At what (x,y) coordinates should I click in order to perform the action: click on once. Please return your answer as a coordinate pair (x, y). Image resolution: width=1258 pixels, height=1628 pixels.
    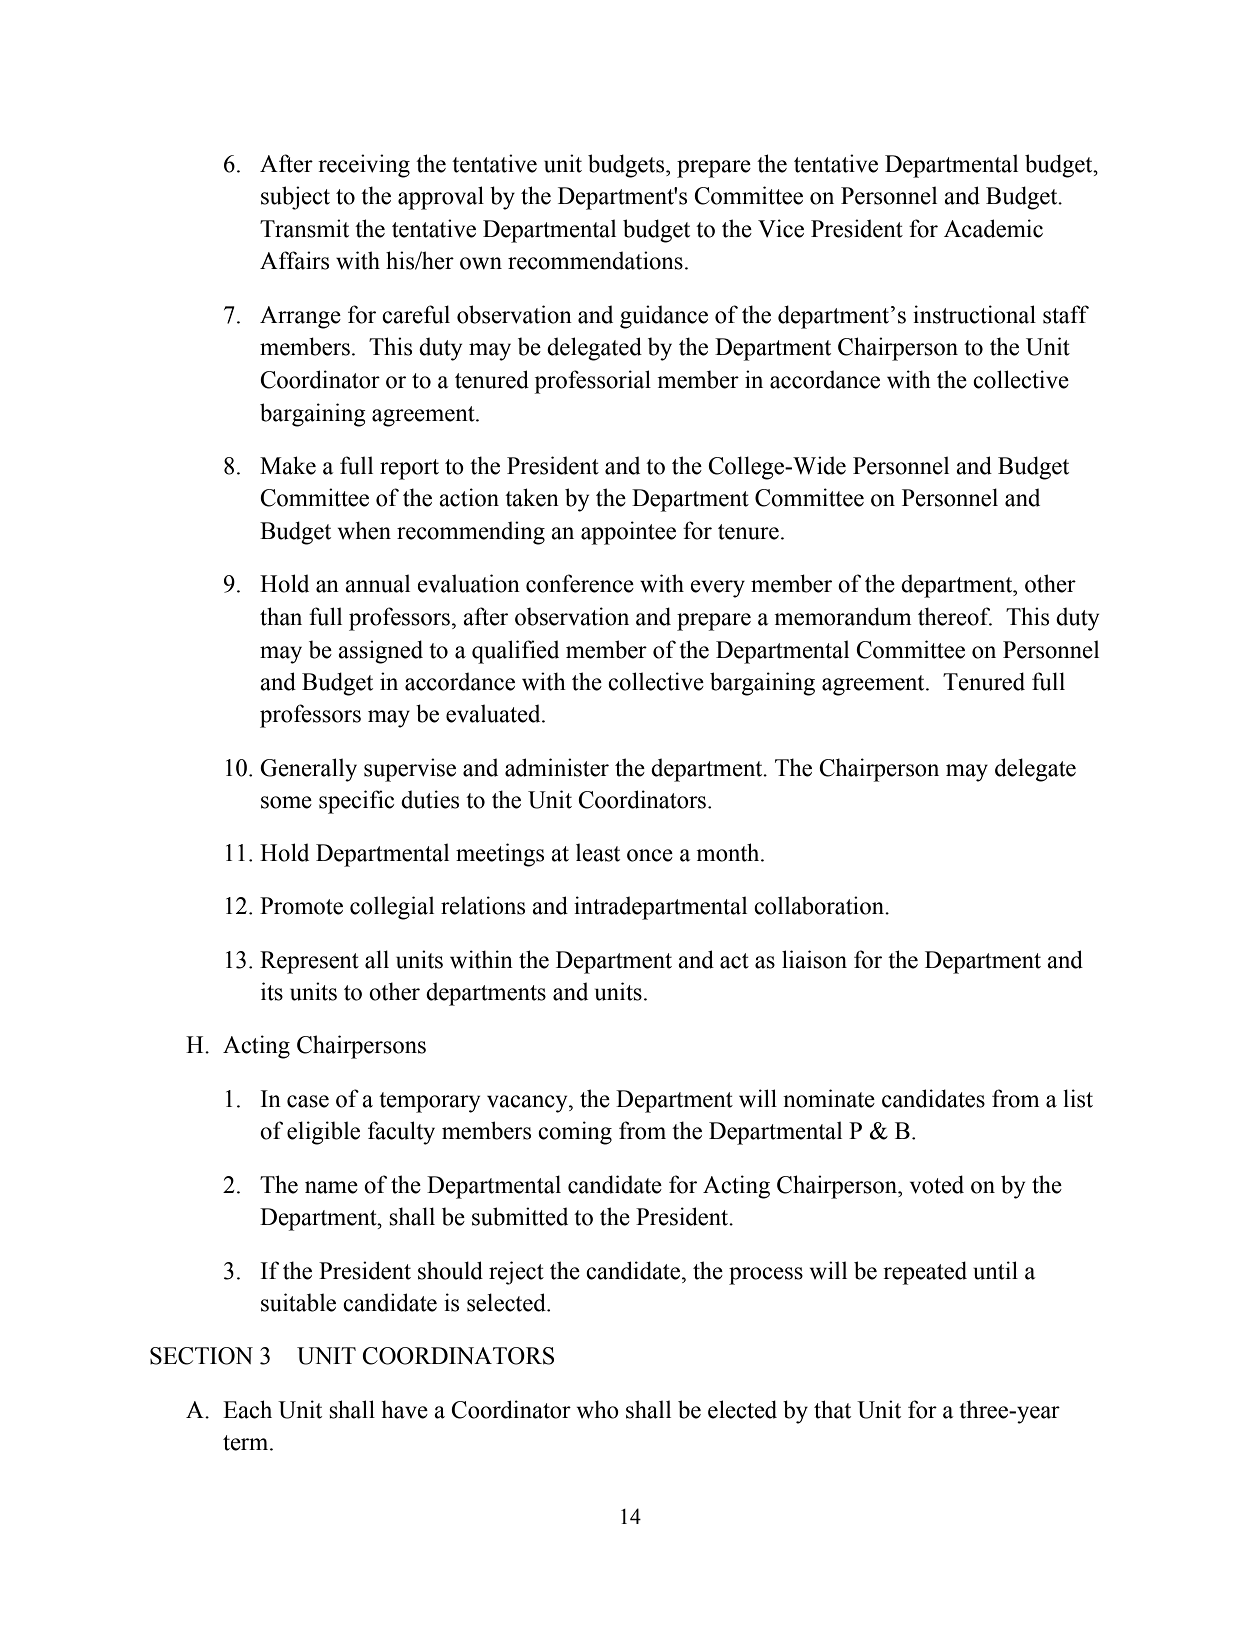
    Looking at the image, I should click on (650, 855).
